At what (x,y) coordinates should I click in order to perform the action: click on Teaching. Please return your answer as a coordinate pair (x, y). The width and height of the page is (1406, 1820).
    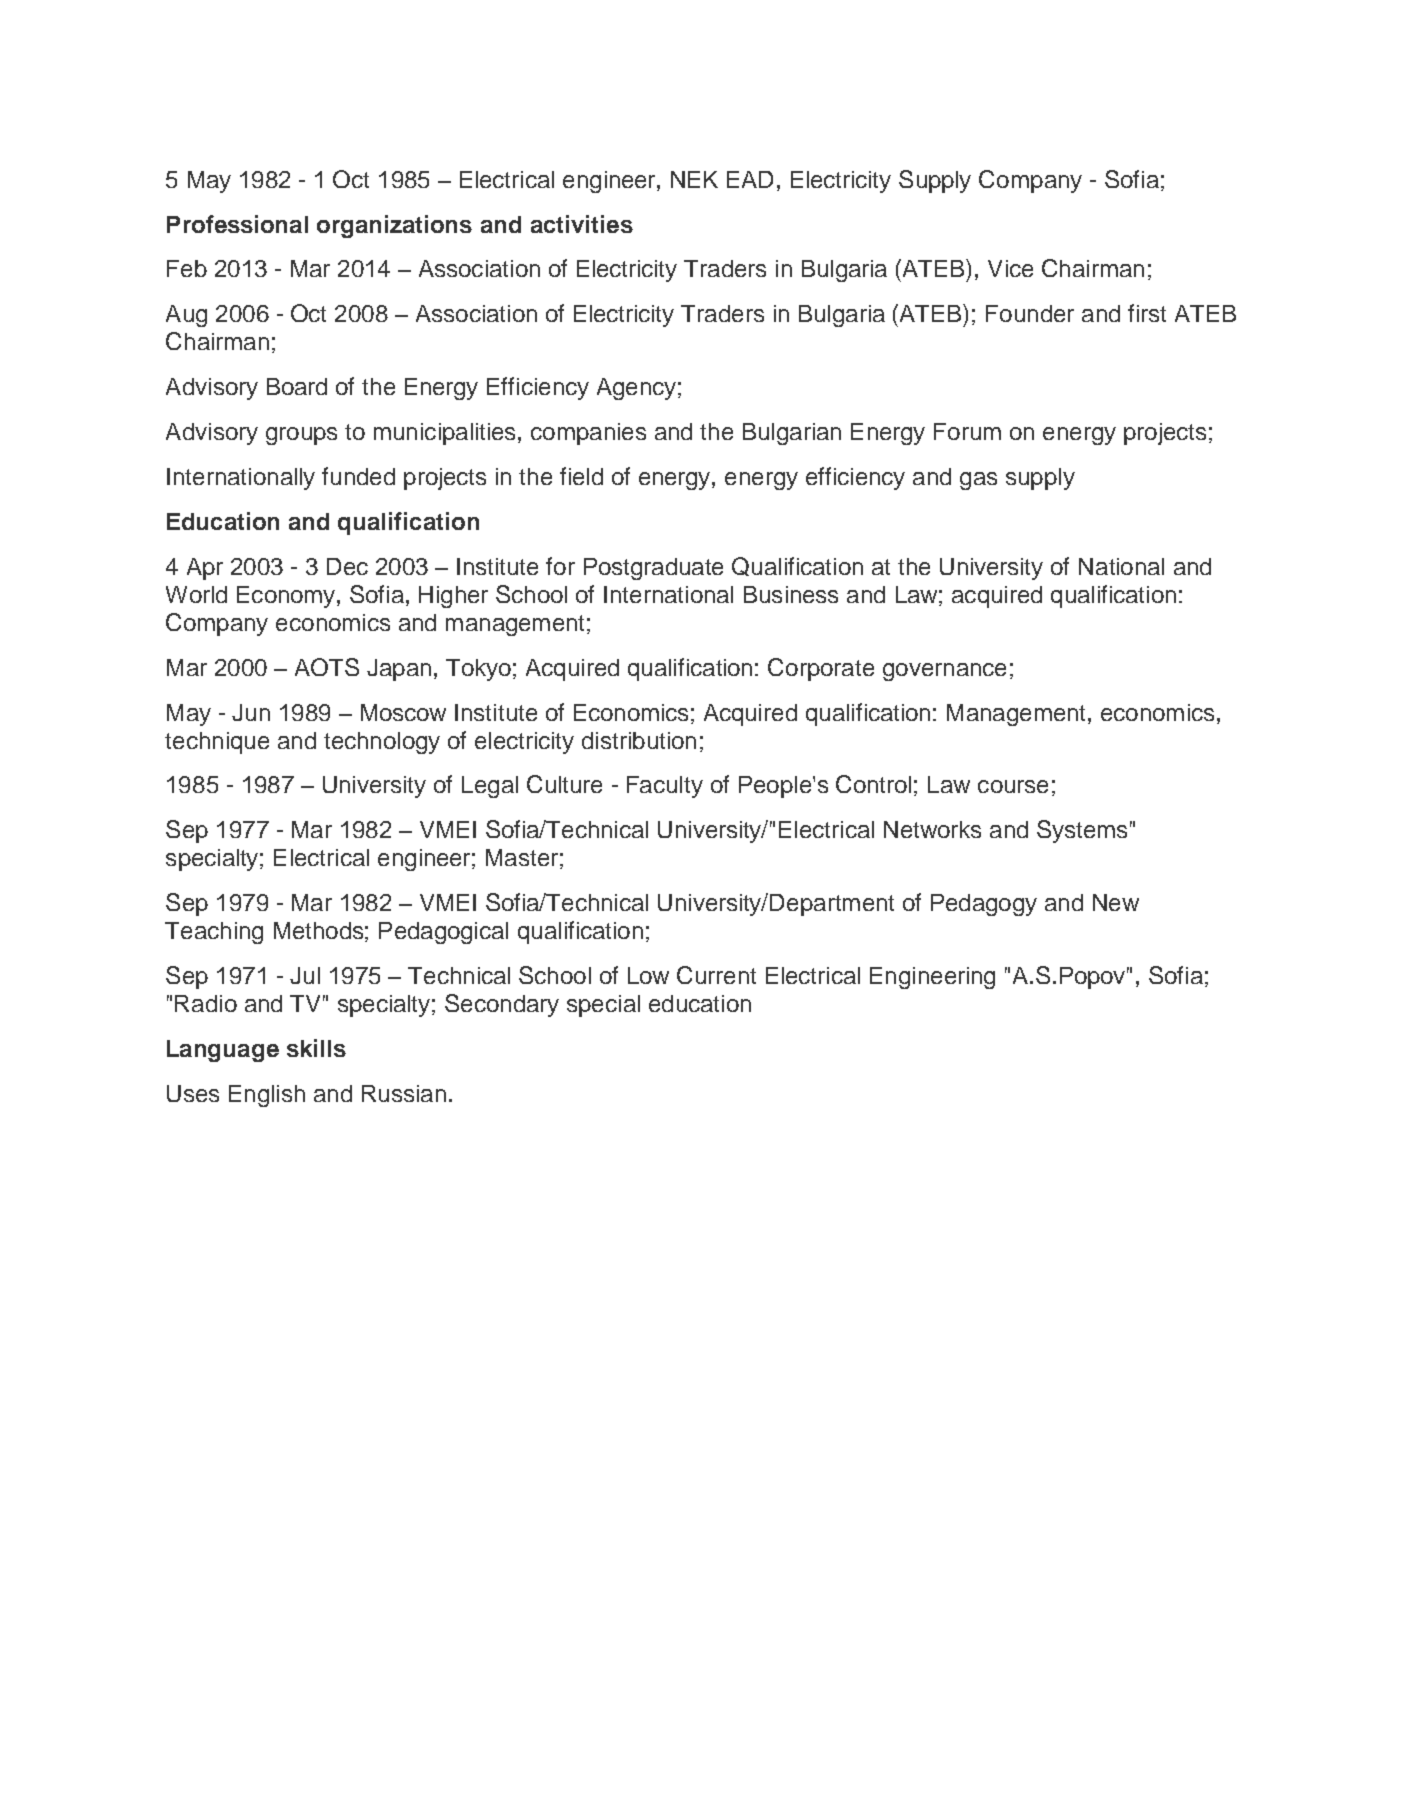
    Looking at the image, I should click on (214, 933).
